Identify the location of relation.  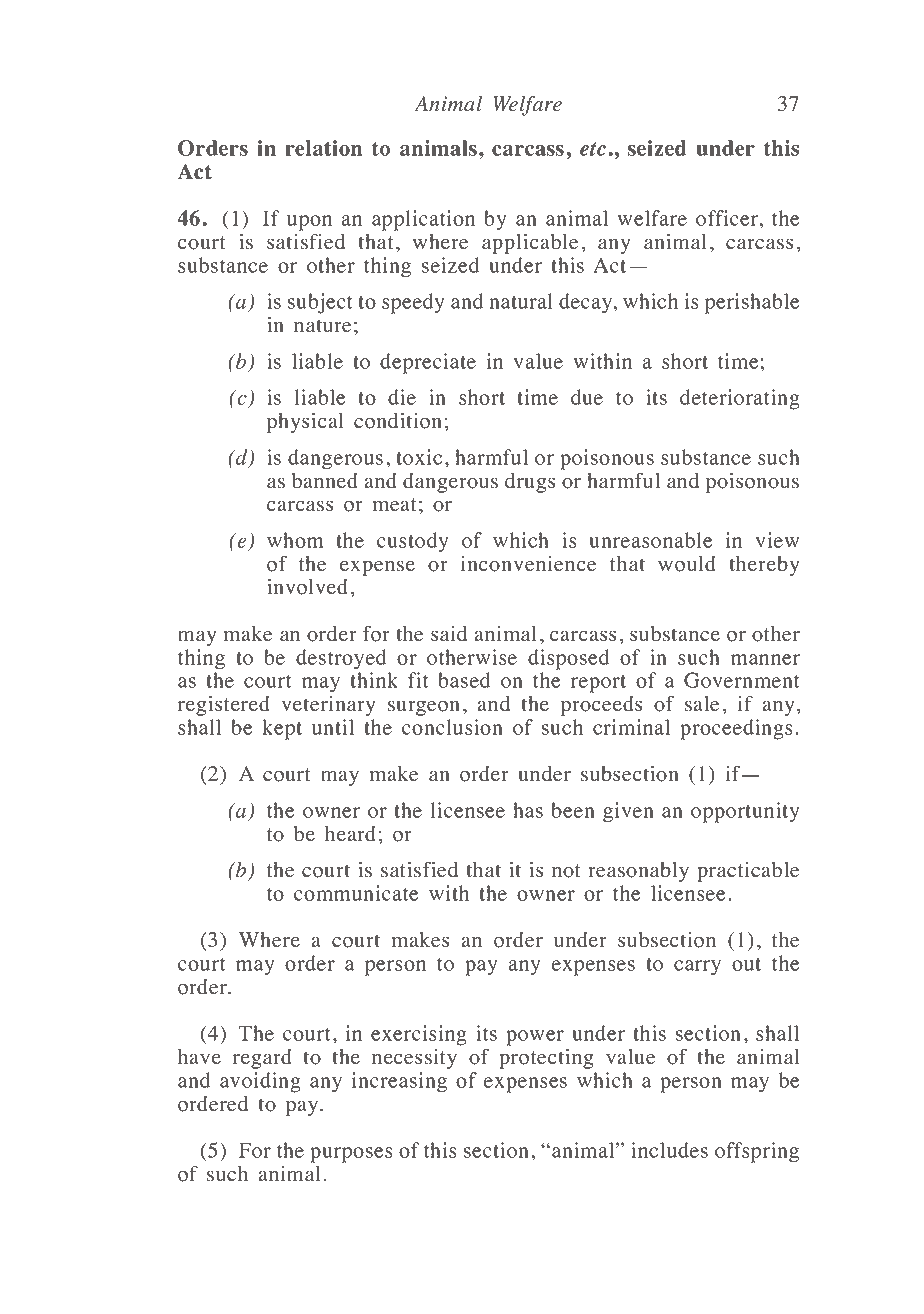
(323, 148).
